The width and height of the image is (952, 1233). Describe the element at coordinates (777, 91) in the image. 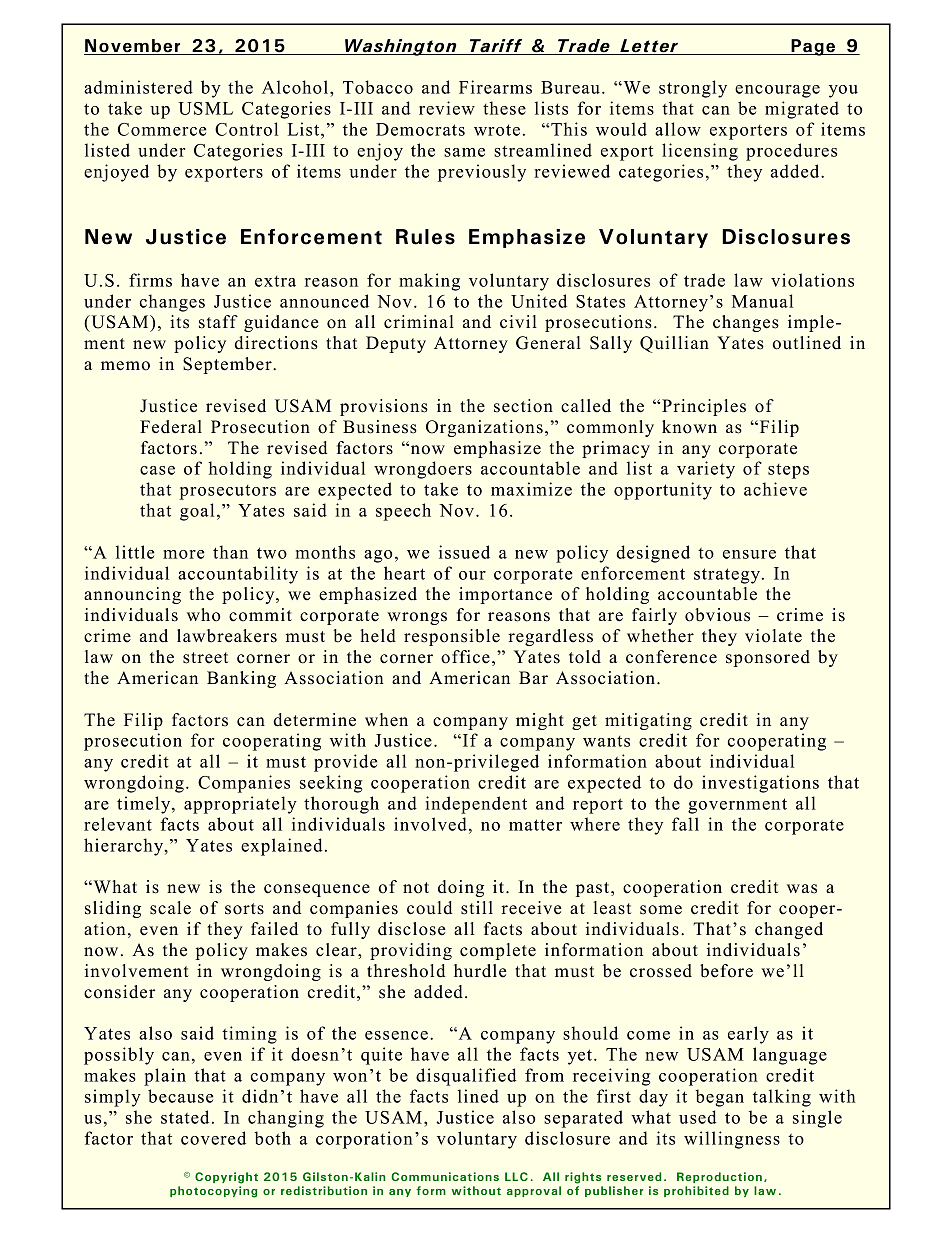

I see `encourage` at that location.
